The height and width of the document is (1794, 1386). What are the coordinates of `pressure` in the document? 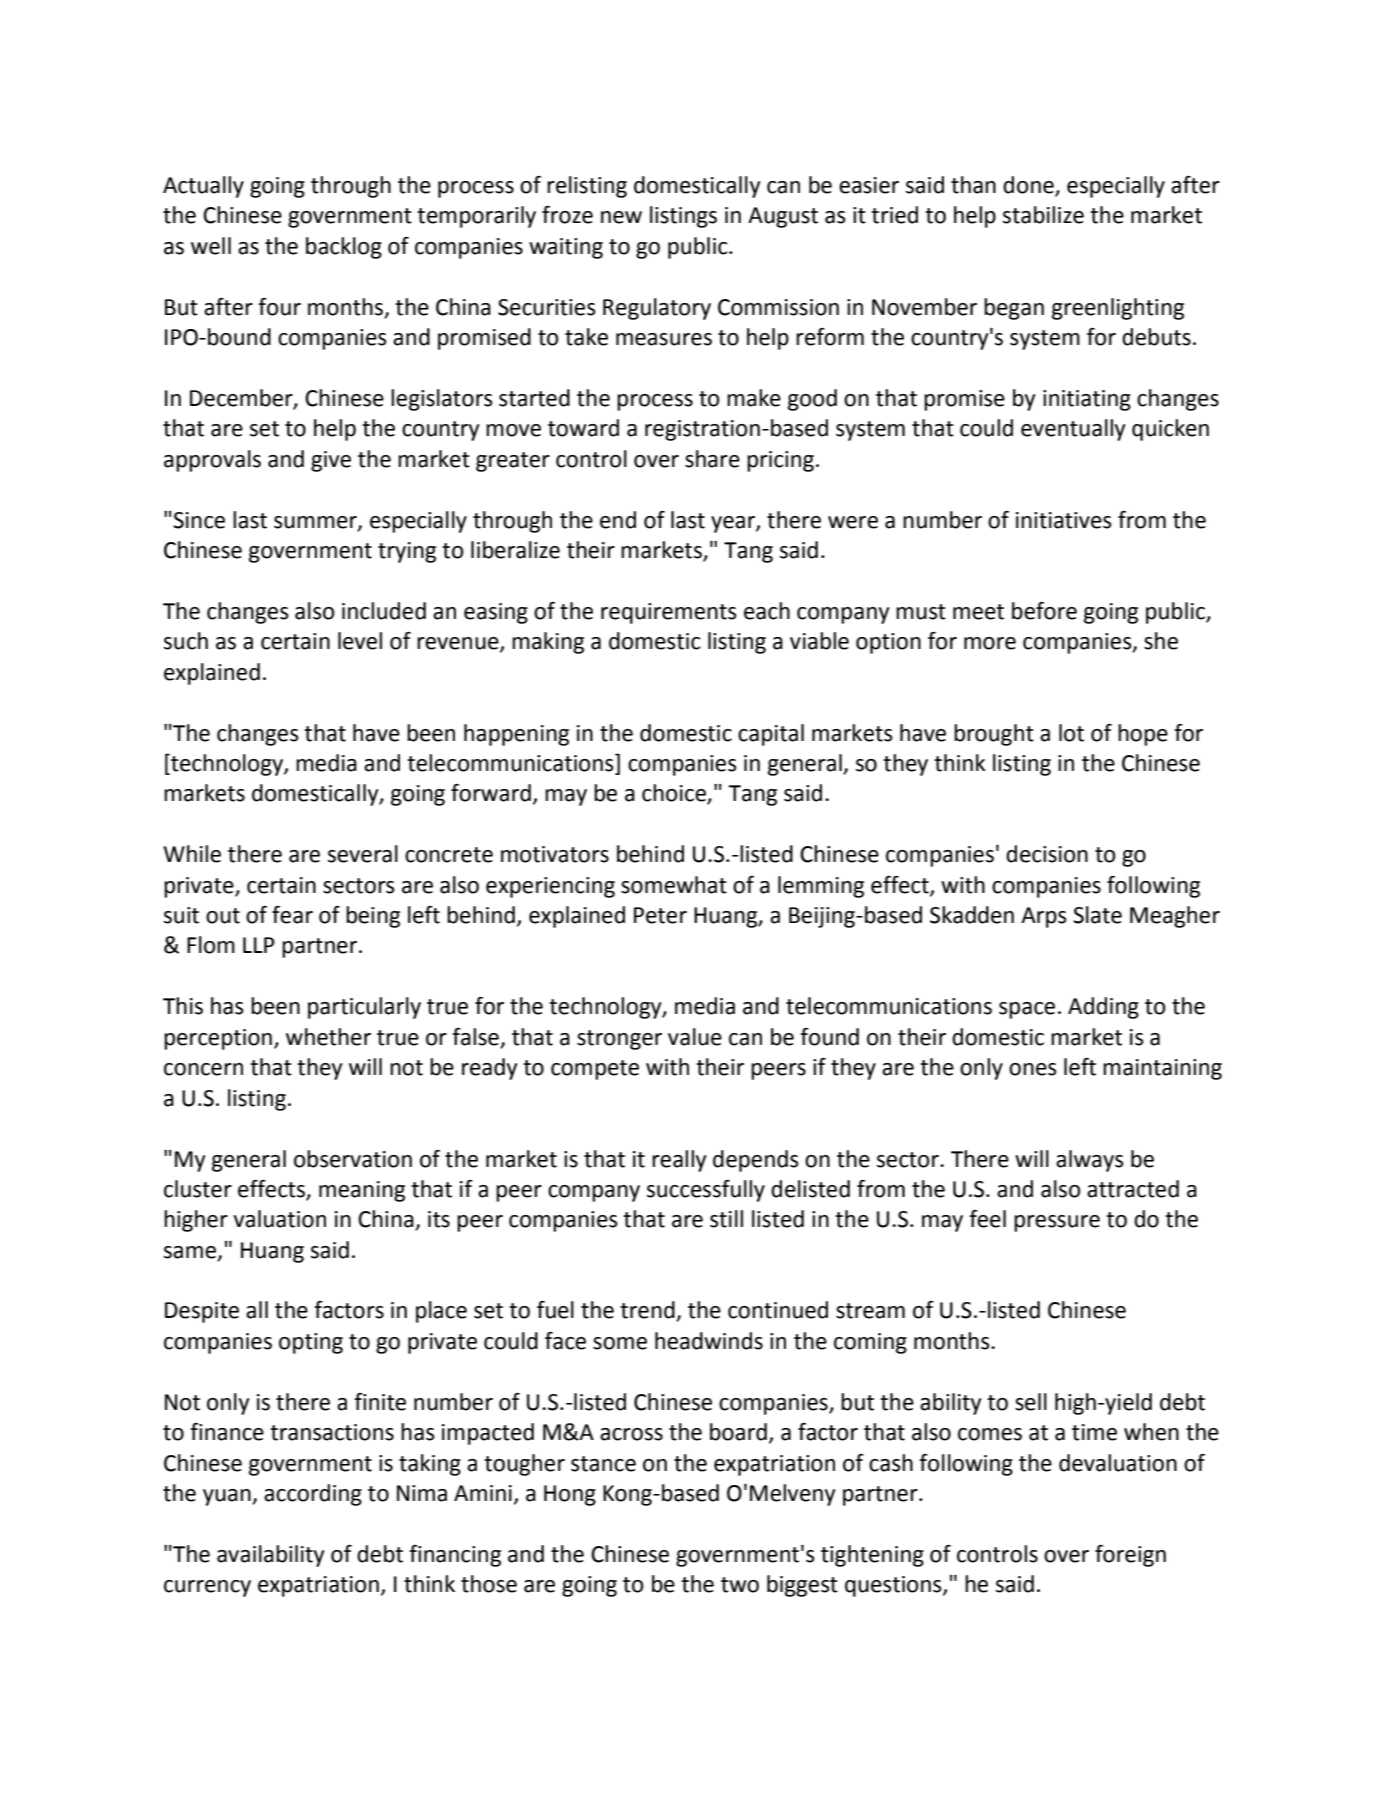 It's located at (1057, 1223).
